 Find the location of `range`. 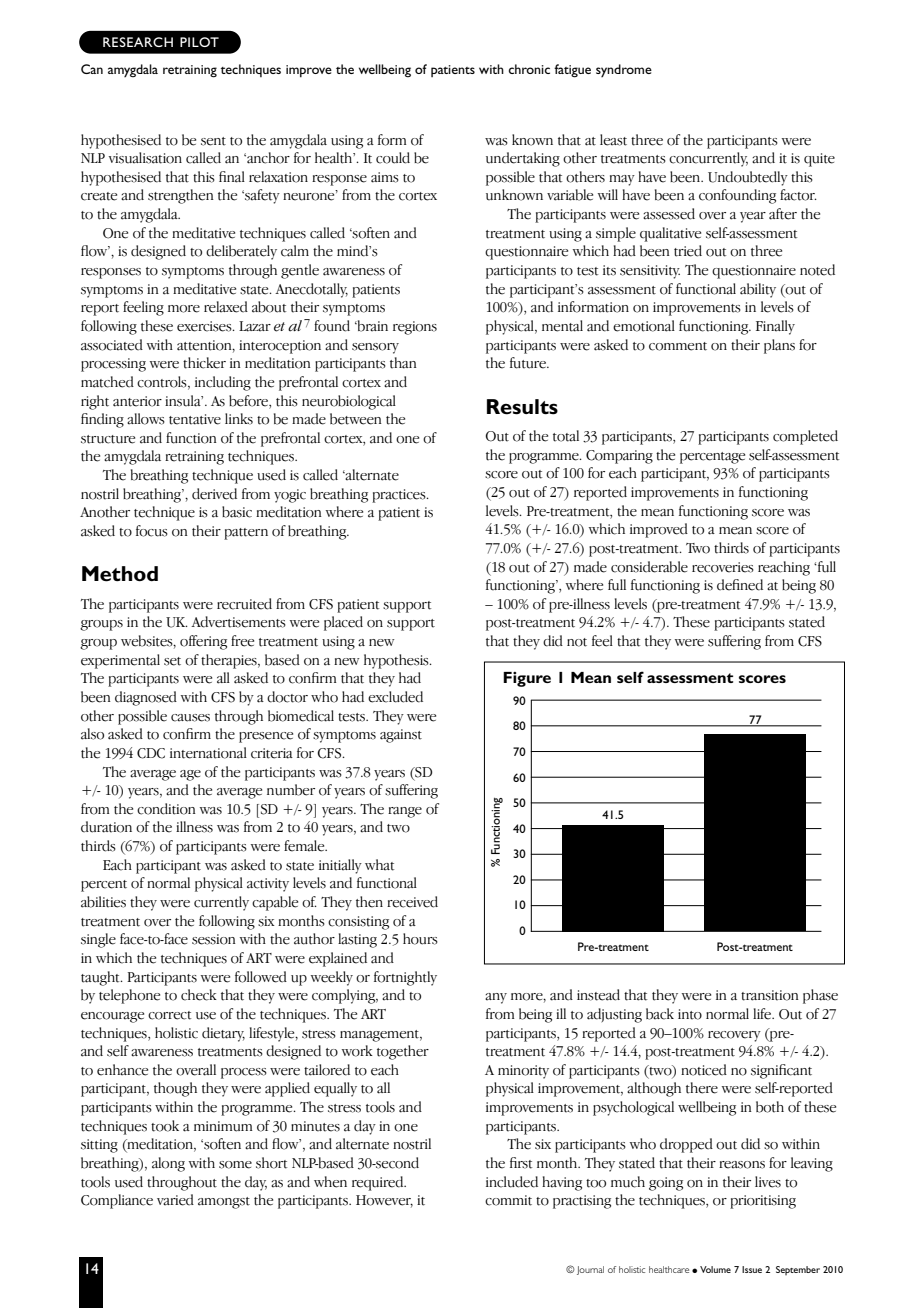

range is located at coordinates (405, 812).
